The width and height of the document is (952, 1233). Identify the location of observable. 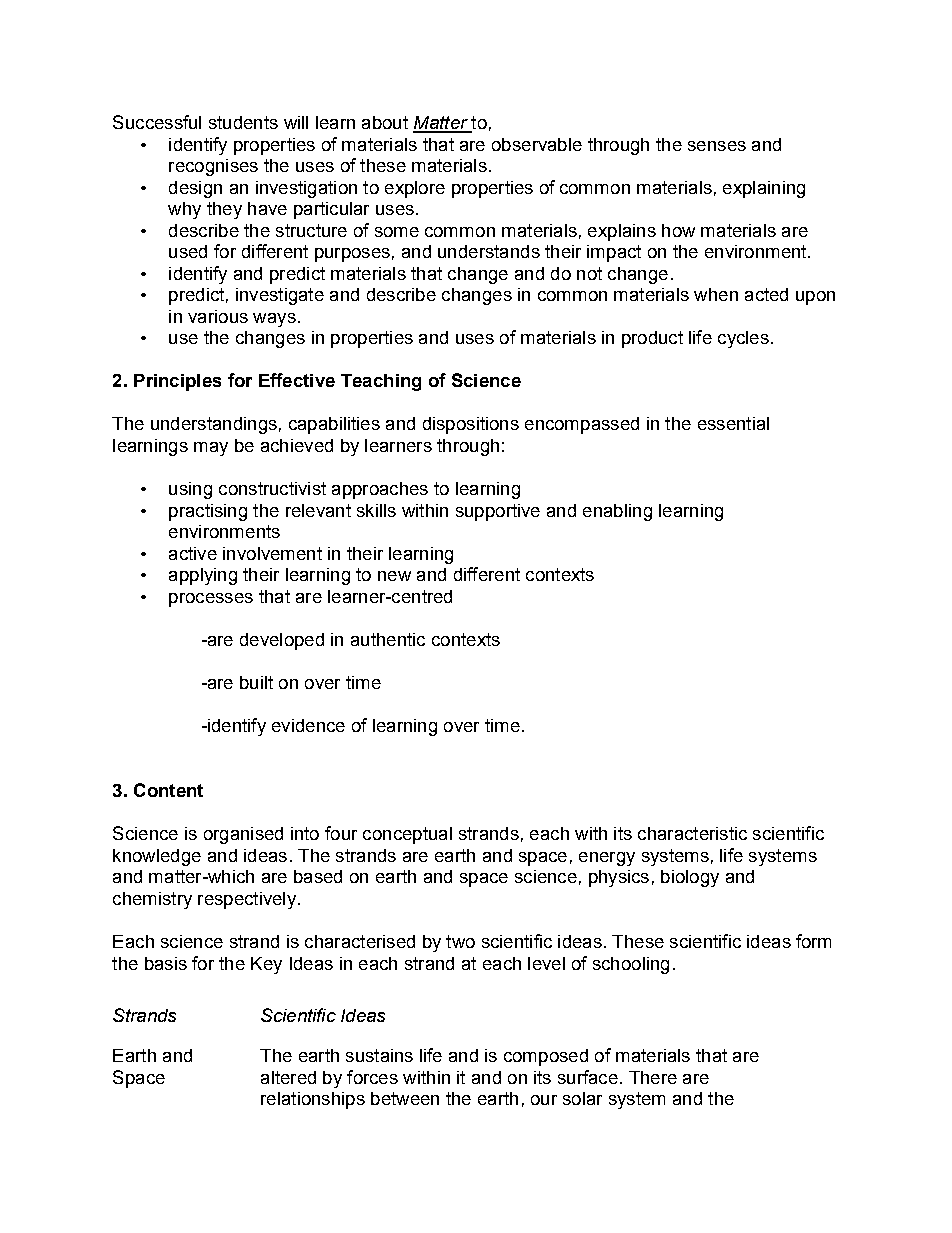
(537, 144).
